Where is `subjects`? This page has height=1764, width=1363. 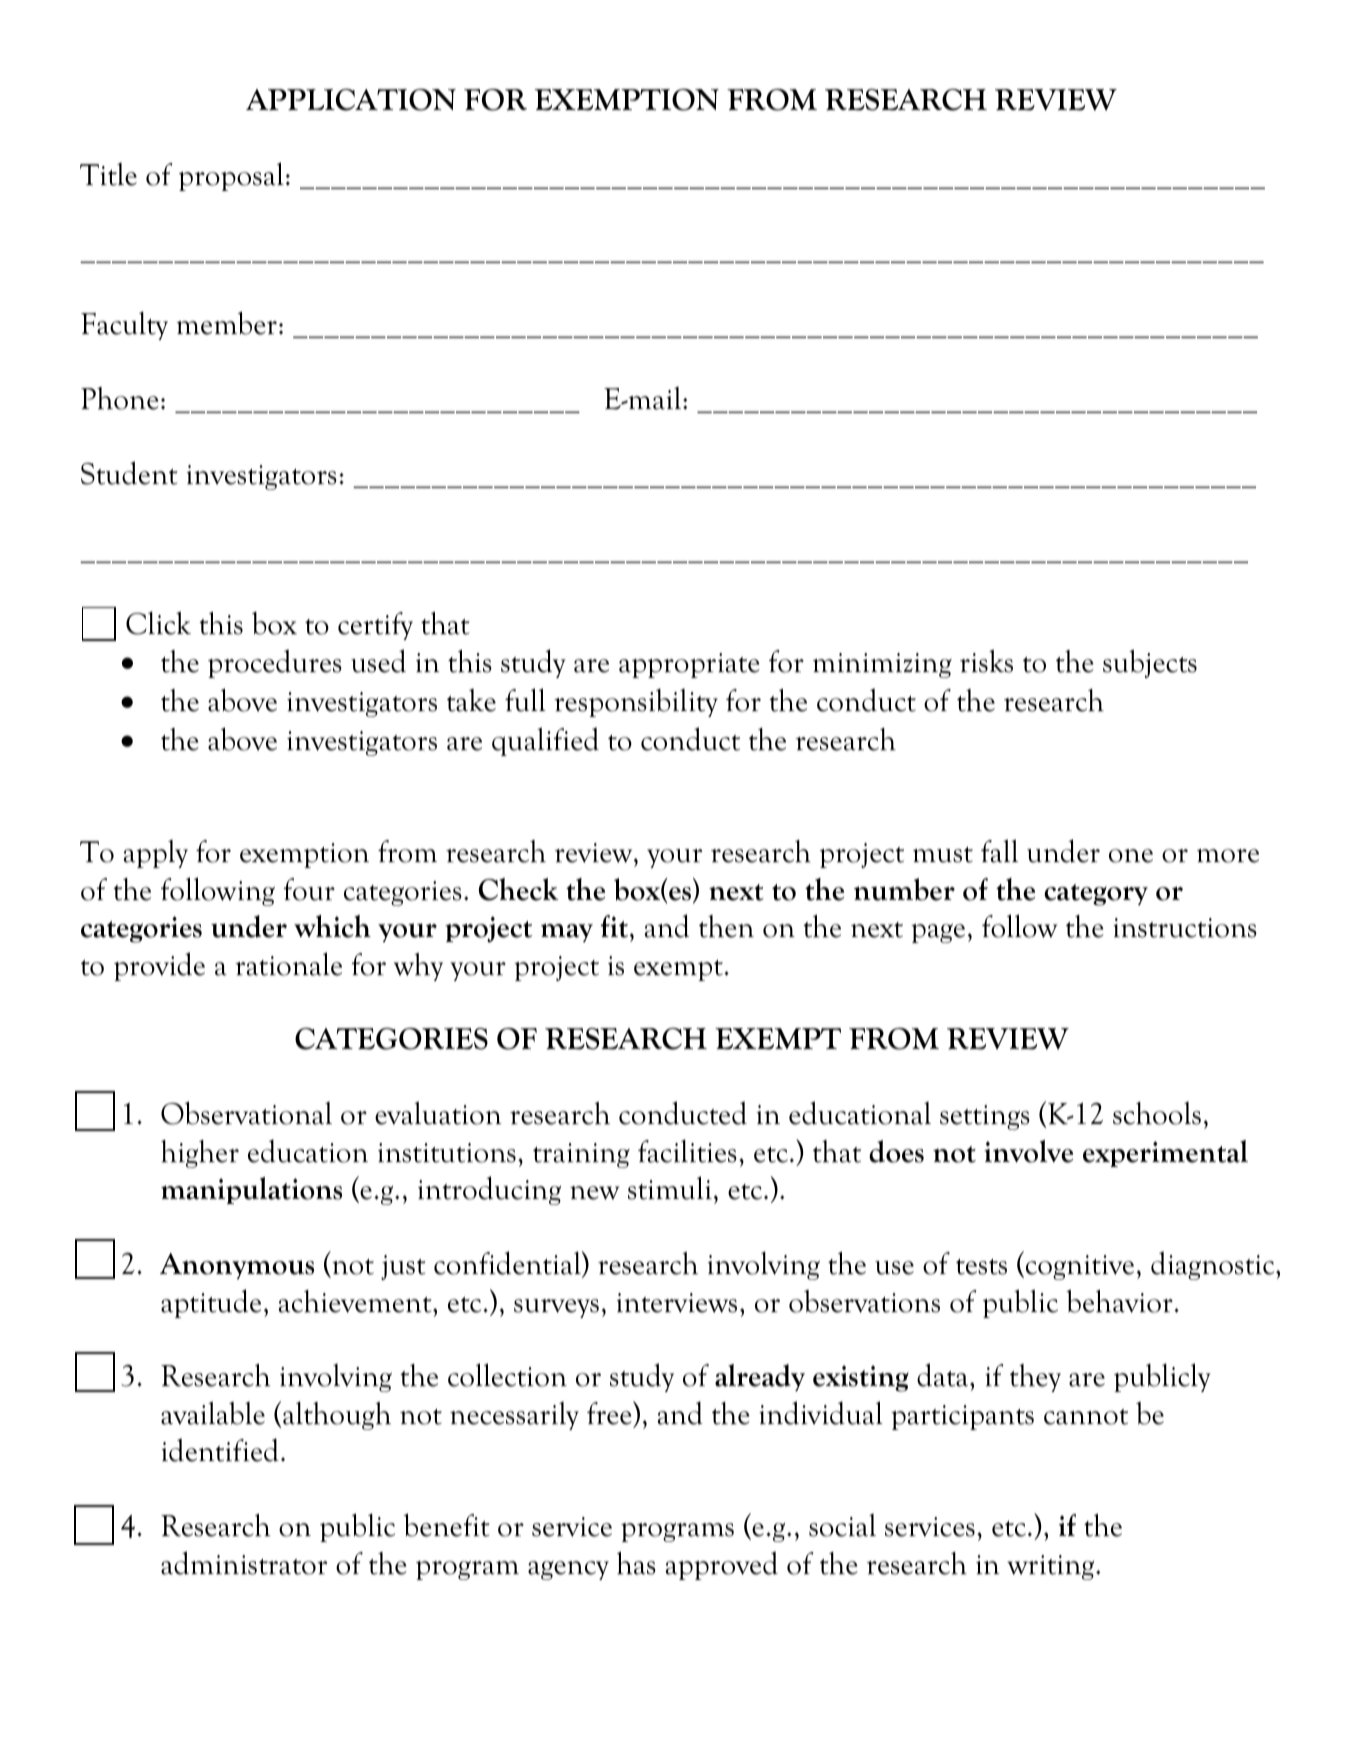 subjects is located at coordinates (1150, 663).
